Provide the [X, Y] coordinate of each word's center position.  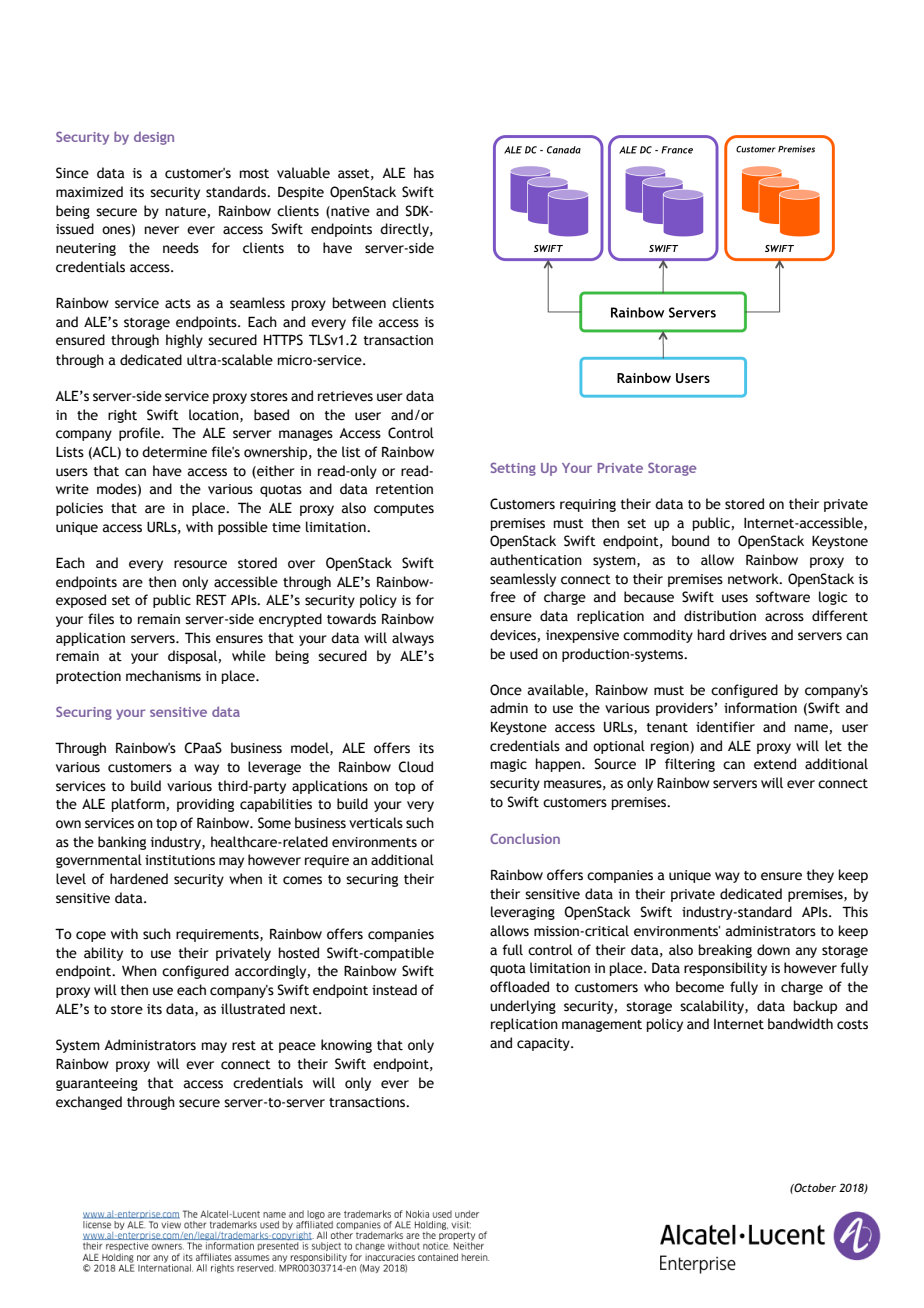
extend [775, 764]
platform [139, 805]
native [349, 212]
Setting [513, 469]
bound [690, 541]
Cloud [415, 767]
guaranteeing [97, 1084]
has [424, 172]
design [154, 138]
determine [174, 452]
